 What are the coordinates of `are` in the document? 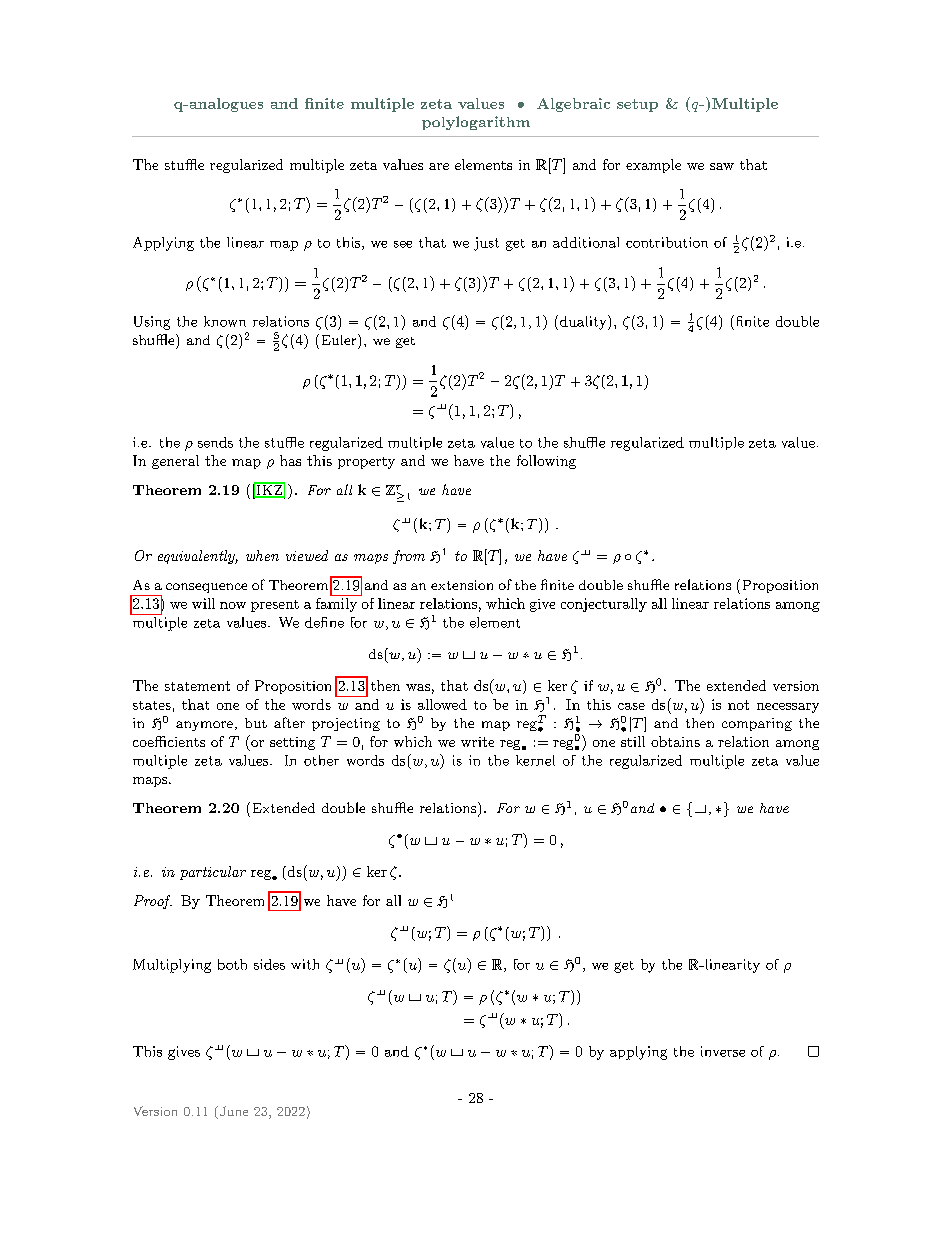 It's located at (439, 166).
